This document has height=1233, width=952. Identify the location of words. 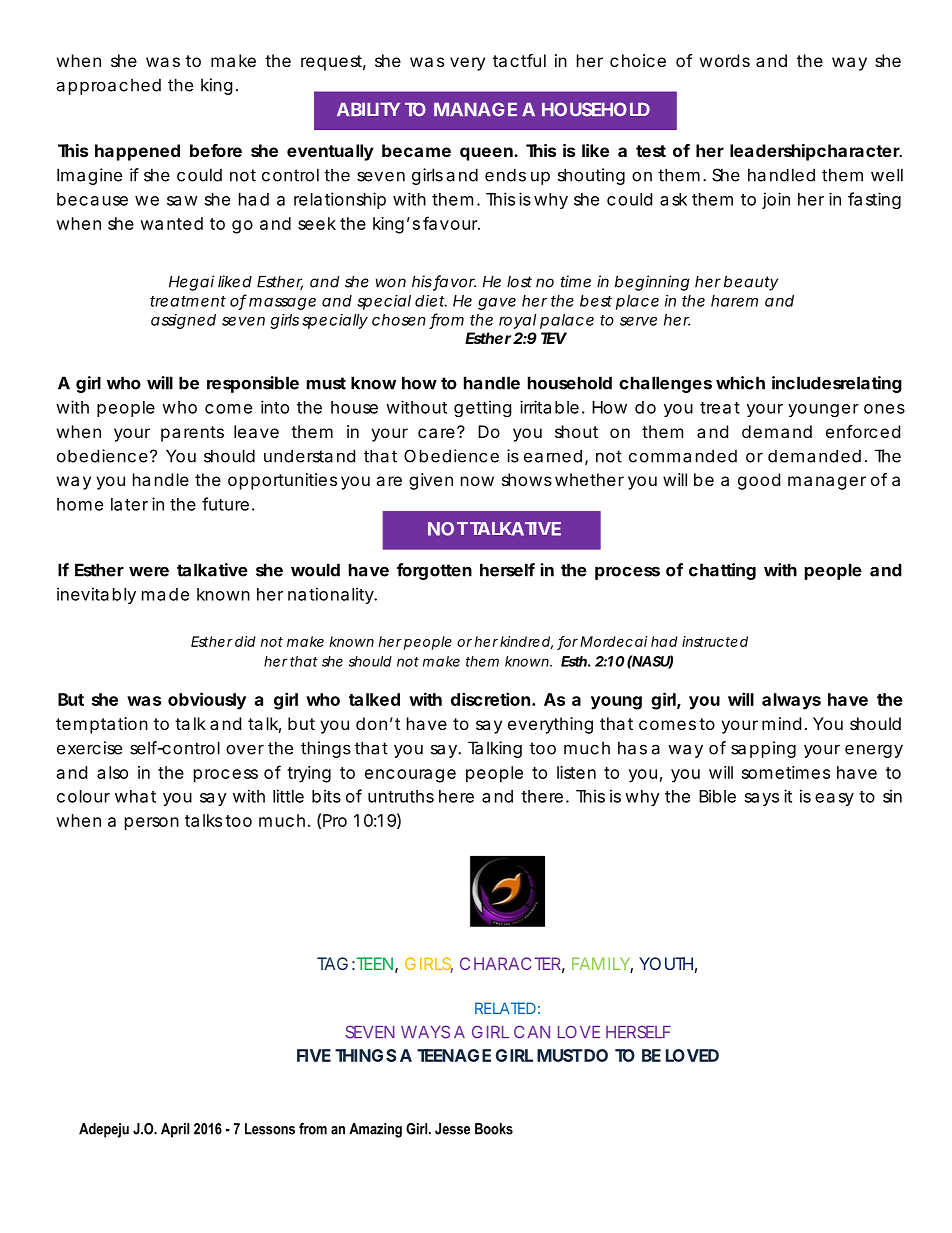
(725, 60).
